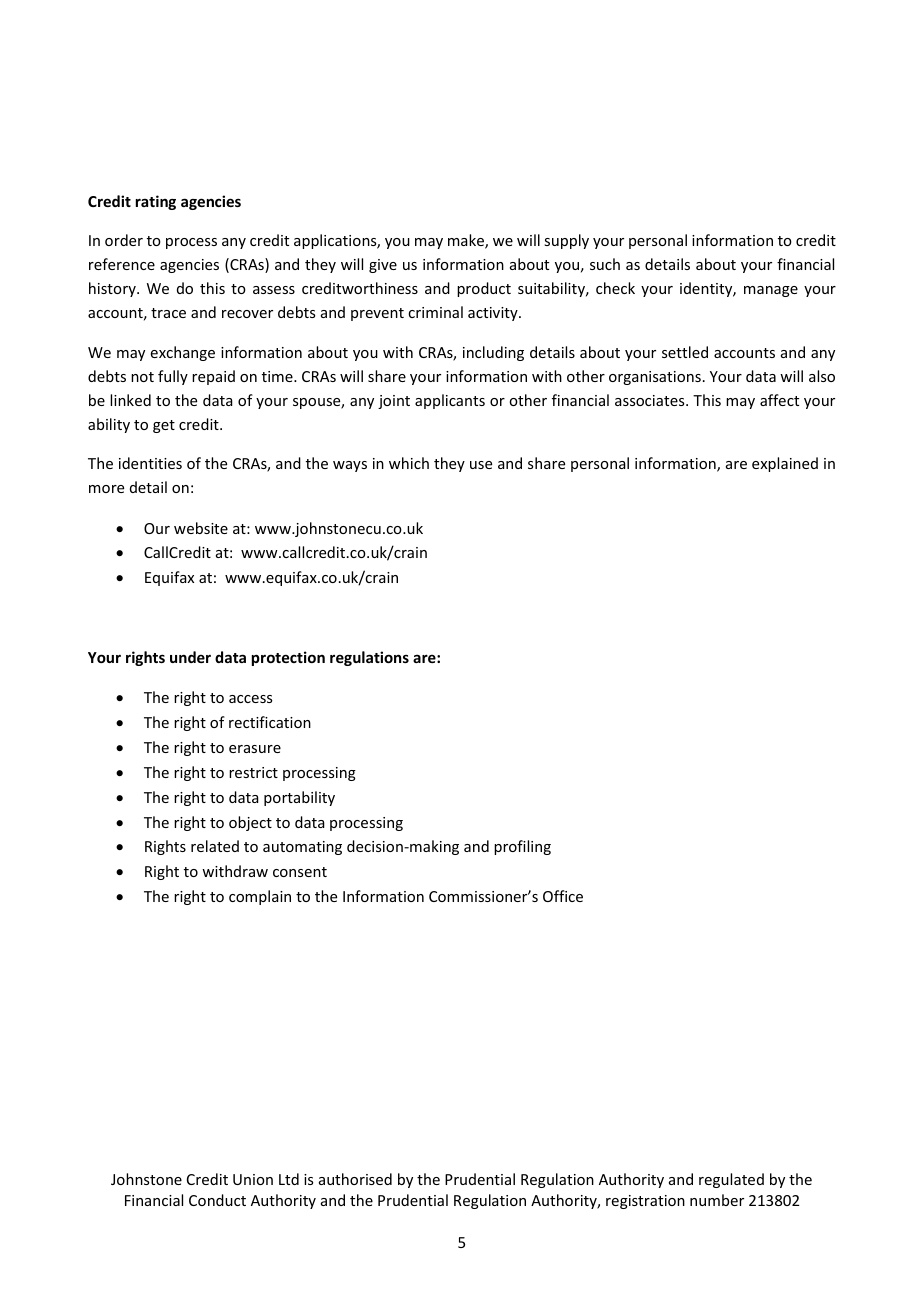 Image resolution: width=924 pixels, height=1308 pixels. Describe the element at coordinates (260, 897) in the screenshot. I see `complain` at that location.
